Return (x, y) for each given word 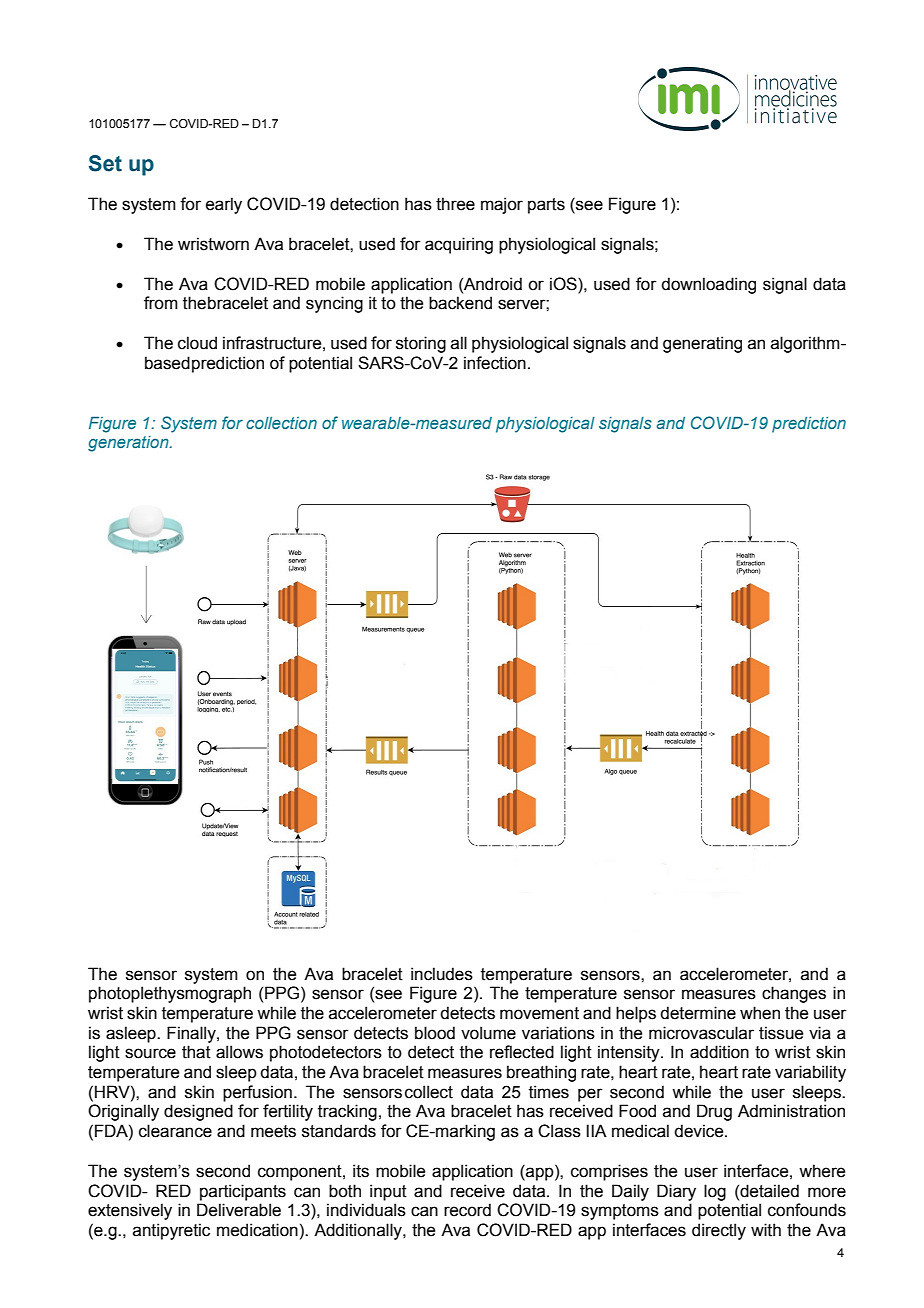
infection (495, 363)
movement (539, 1013)
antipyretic (171, 1231)
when (760, 1013)
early (224, 205)
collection (281, 423)
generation (129, 444)
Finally (192, 1034)
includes (442, 974)
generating (702, 344)
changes (794, 994)
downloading (708, 285)
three (455, 204)
